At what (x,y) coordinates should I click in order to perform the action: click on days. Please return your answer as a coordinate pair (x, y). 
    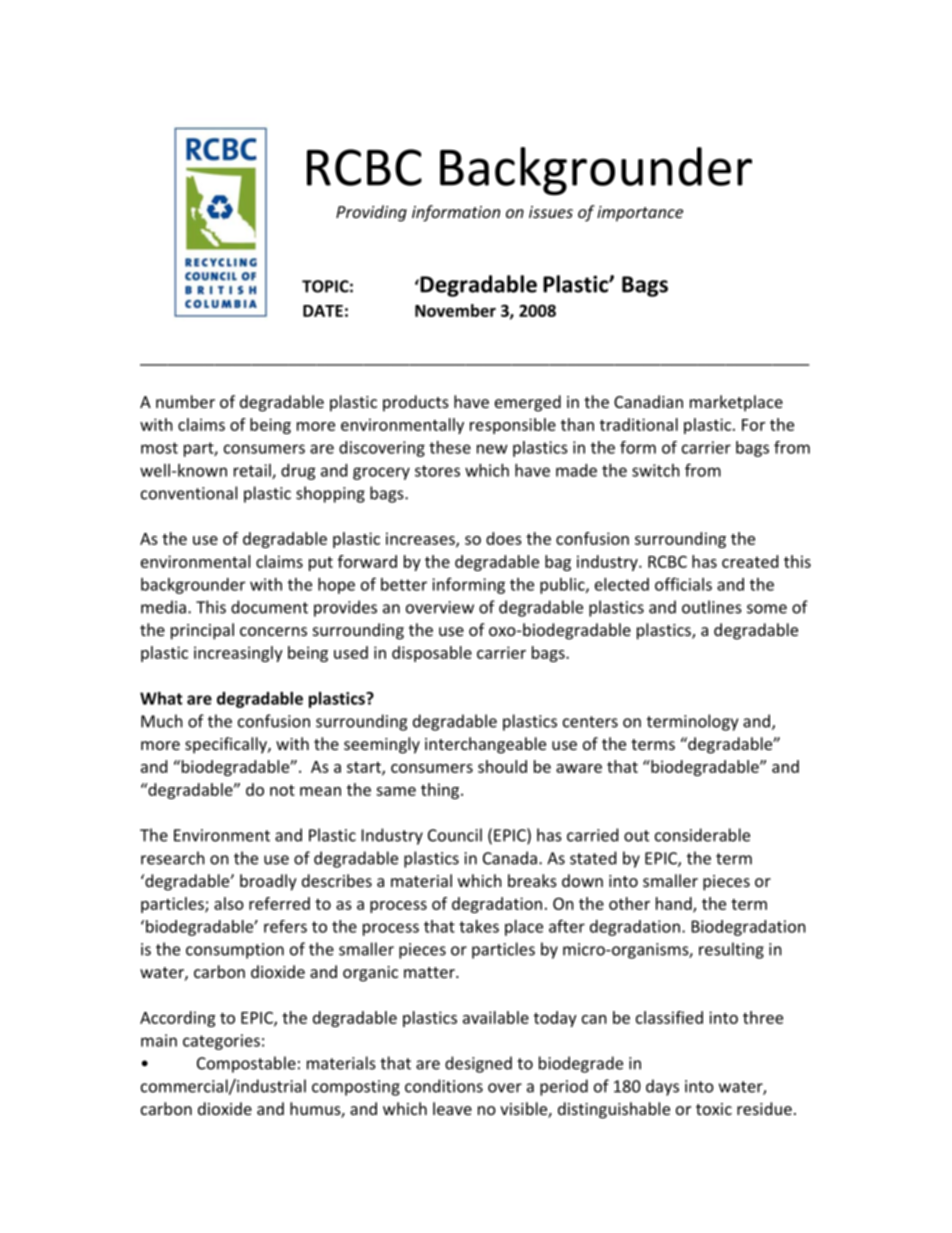
    Looking at the image, I should click on (662, 1087).
